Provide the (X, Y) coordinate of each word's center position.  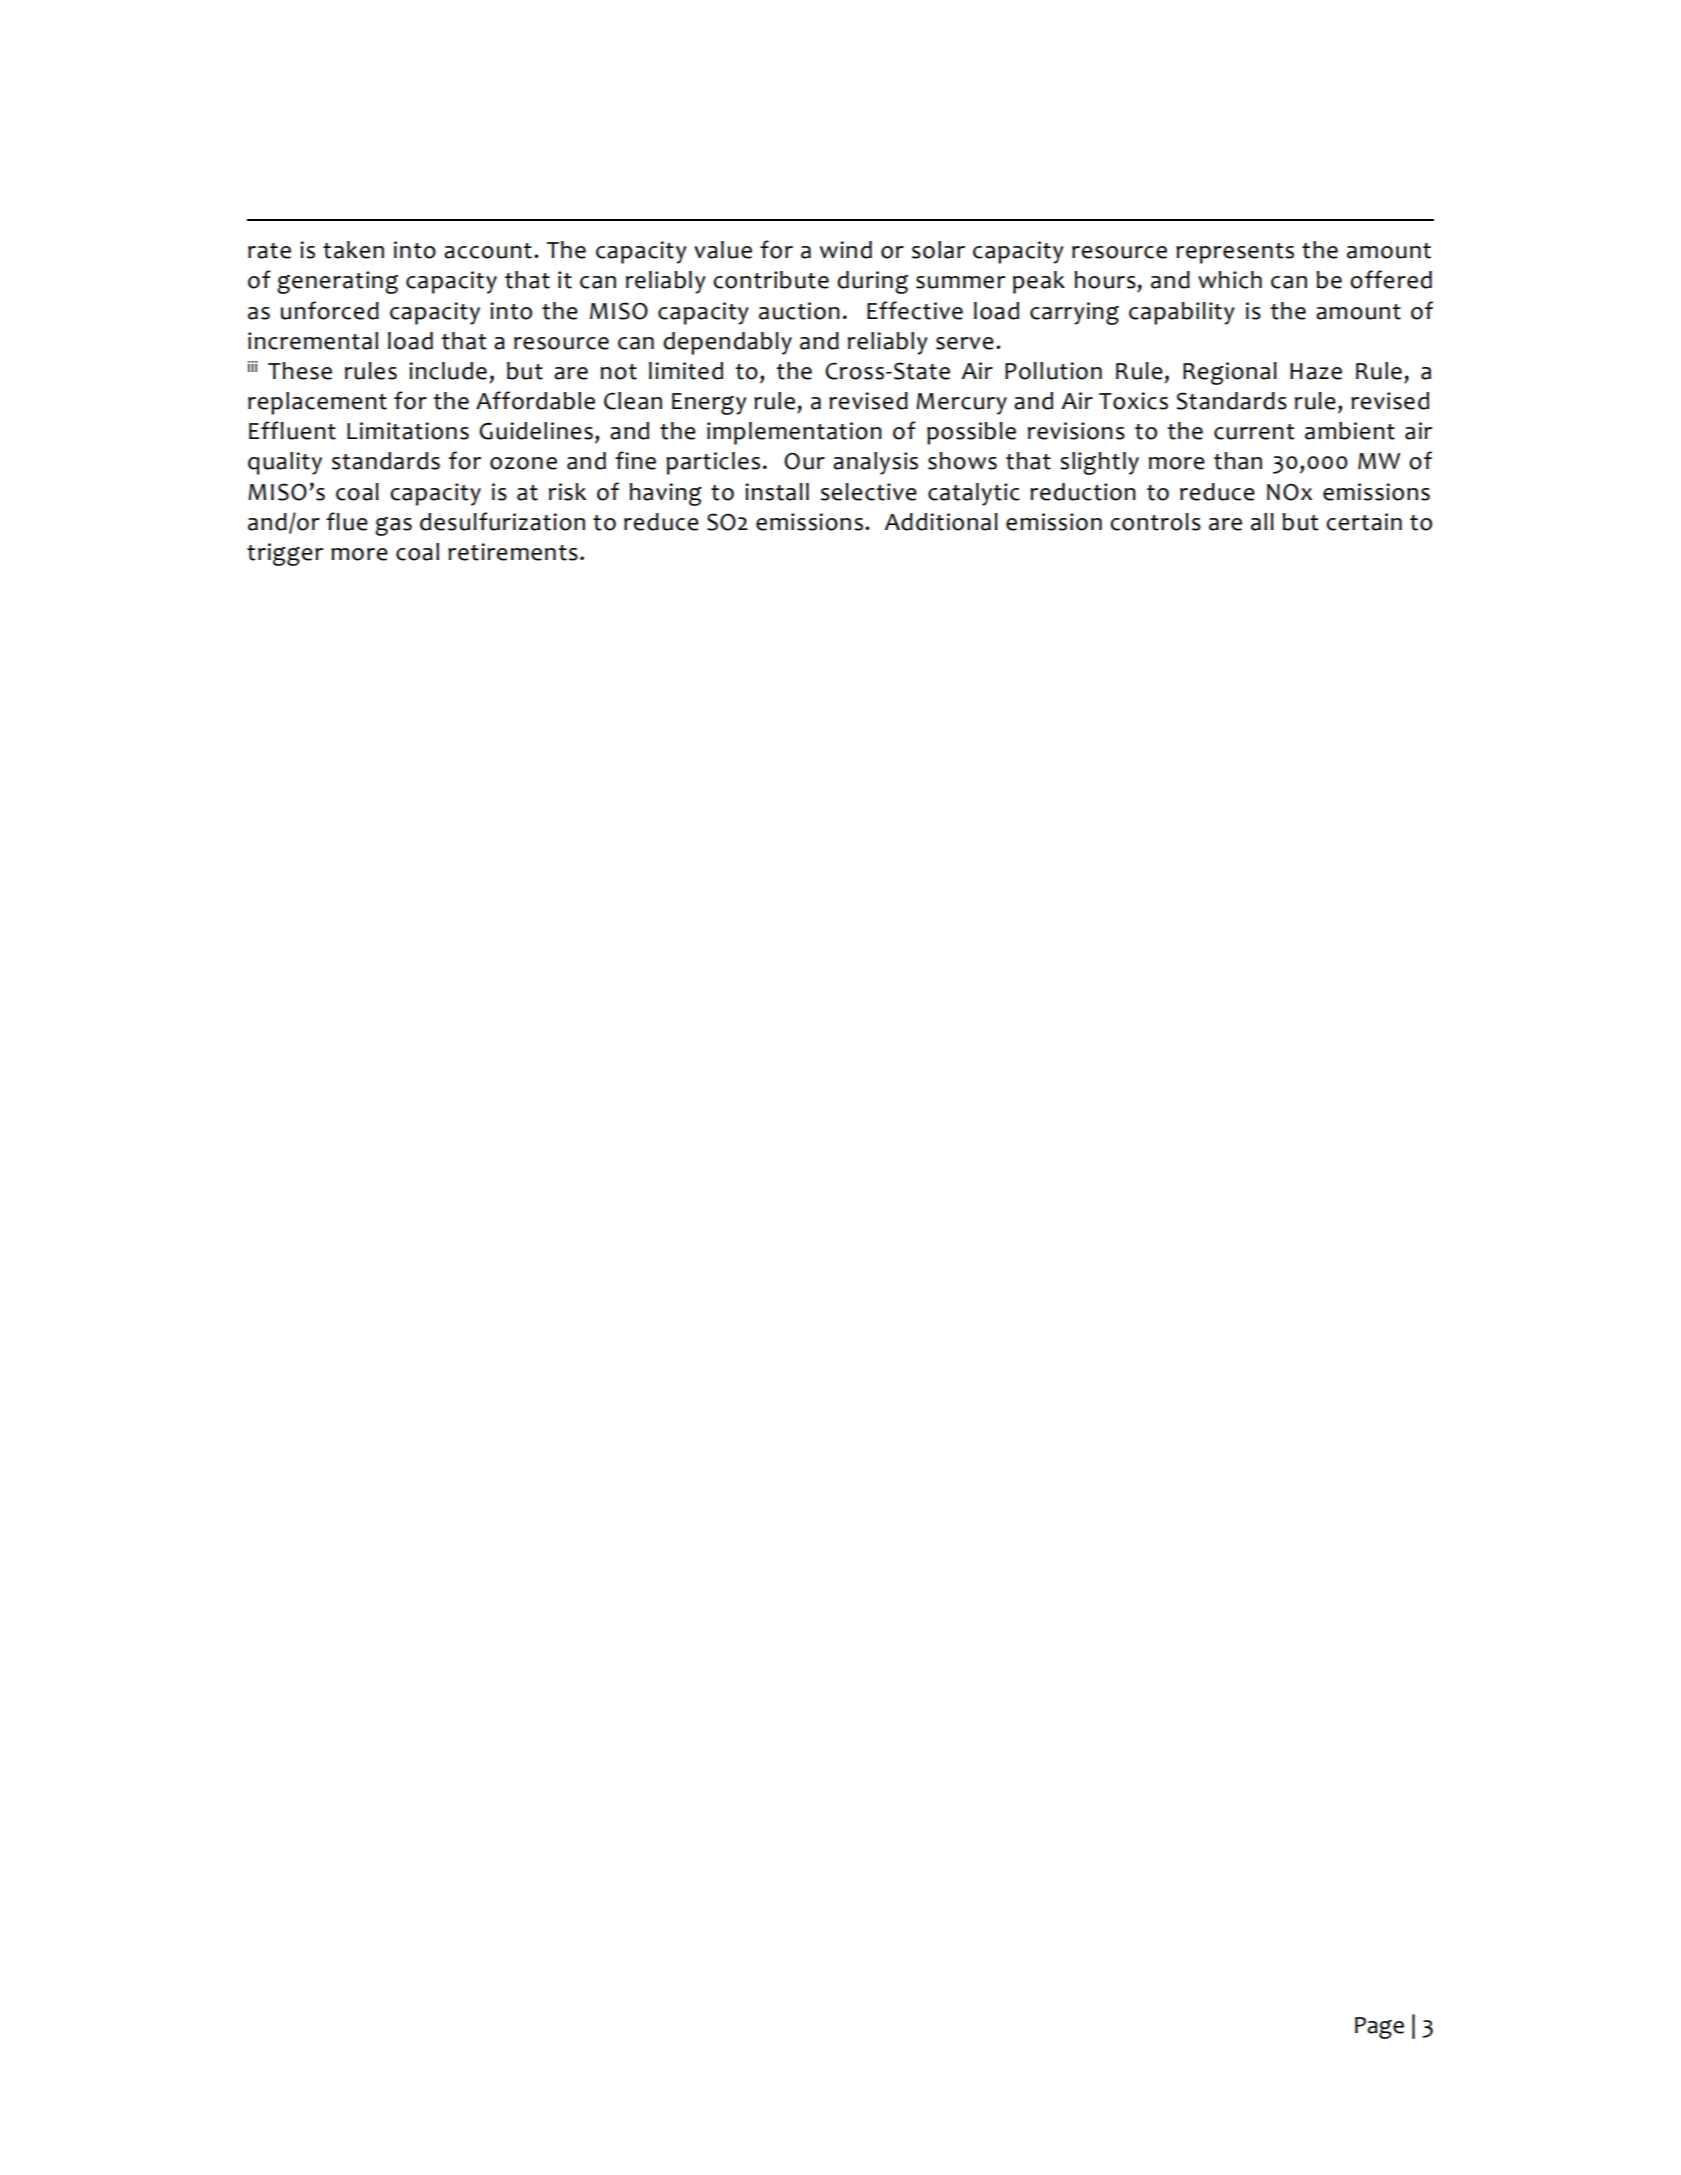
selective (869, 492)
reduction (1083, 492)
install (777, 492)
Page (1379, 2028)
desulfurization (502, 521)
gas (393, 526)
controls (1155, 522)
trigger (285, 554)
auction (799, 311)
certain (1364, 522)
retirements (513, 552)
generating (337, 282)
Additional (941, 522)
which (1230, 280)
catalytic (974, 494)
